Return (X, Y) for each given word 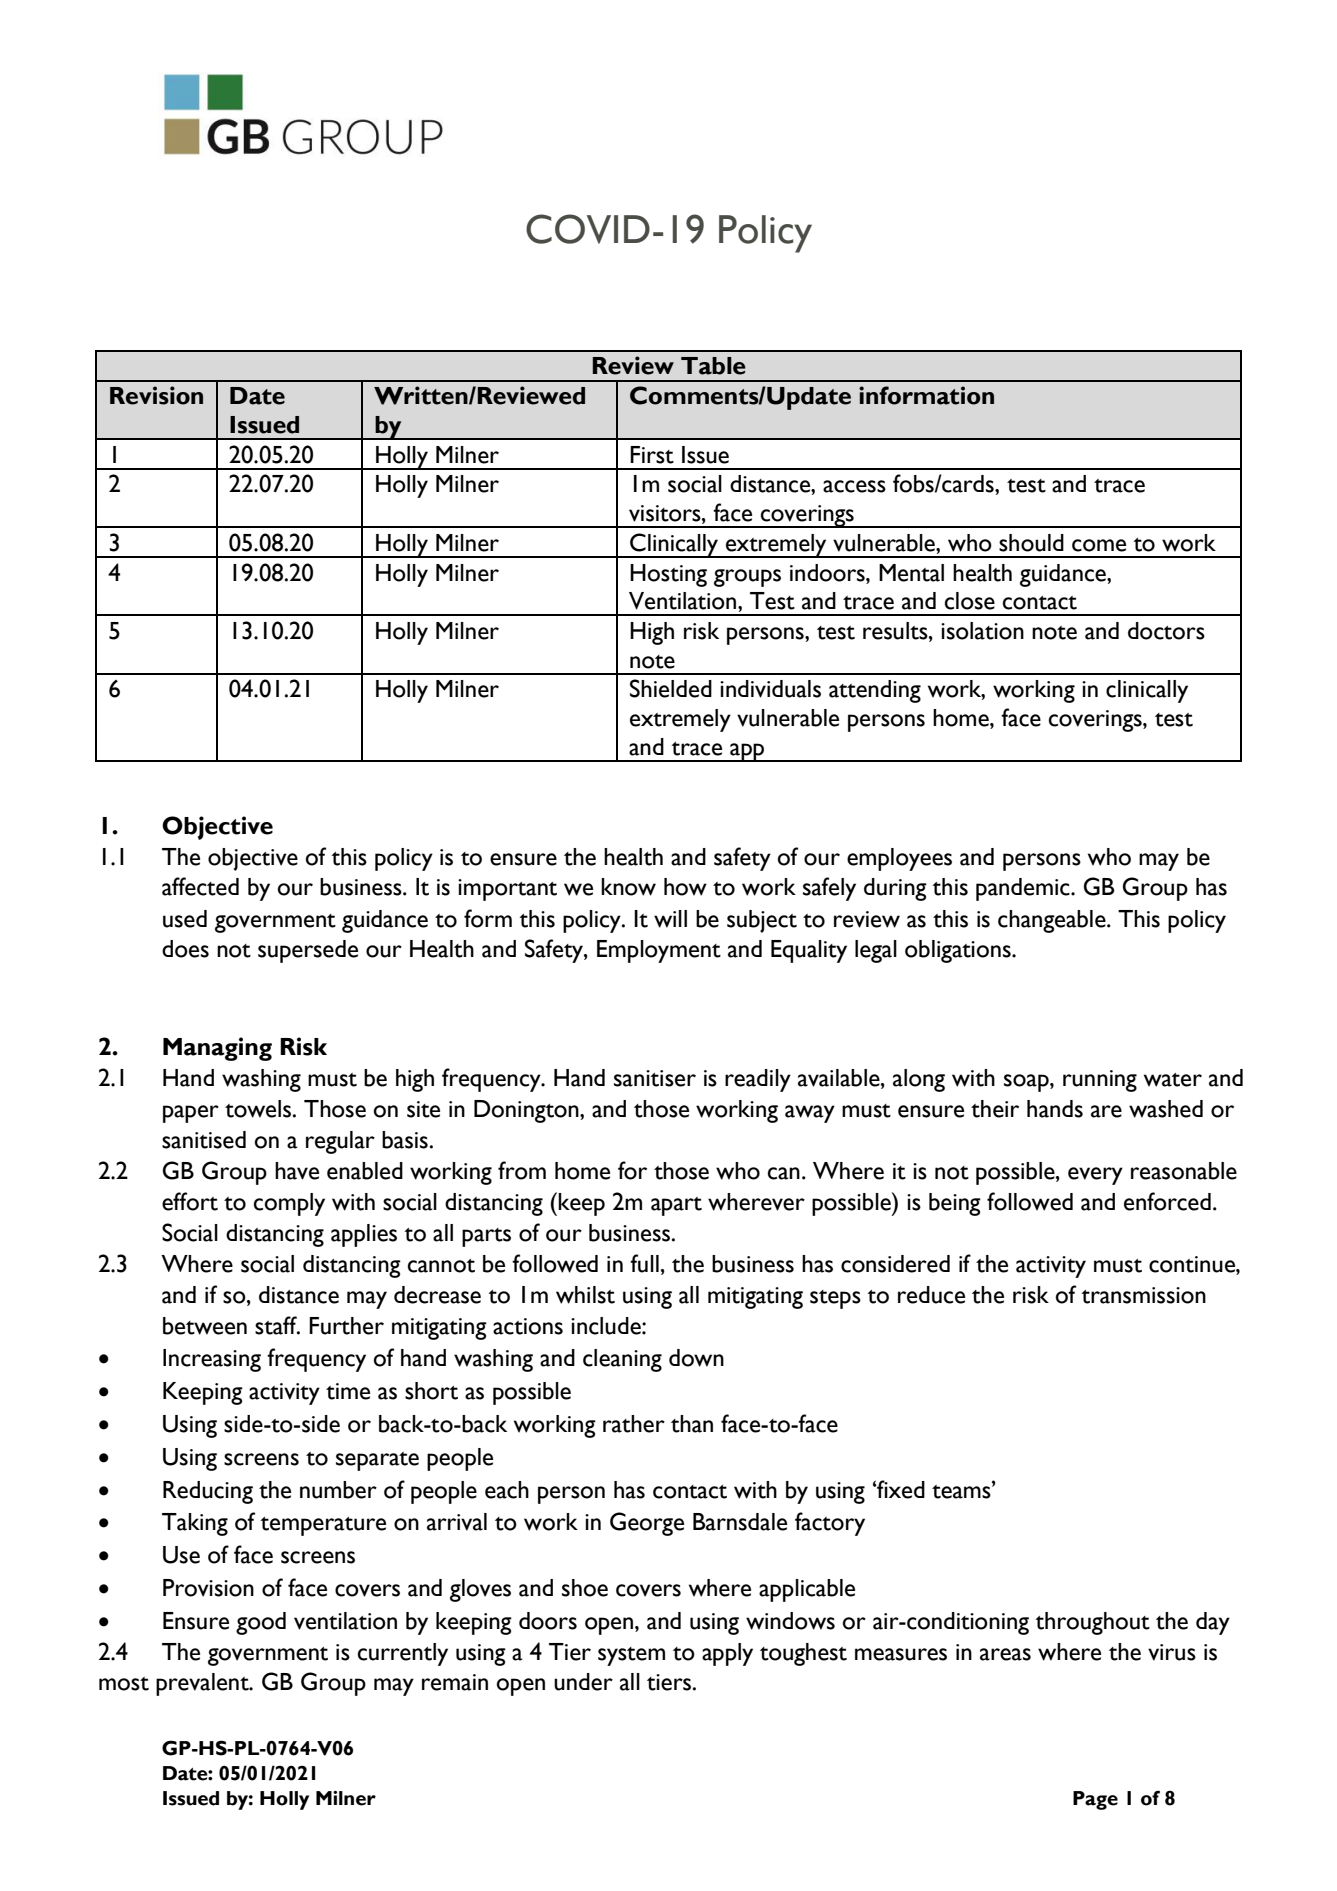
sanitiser (655, 1078)
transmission (1143, 1295)
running (1100, 1081)
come (1099, 545)
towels (259, 1109)
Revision (156, 395)
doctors (1166, 631)
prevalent (203, 1684)
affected (200, 886)
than (692, 1424)
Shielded (671, 688)
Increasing (212, 1360)
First (652, 455)
